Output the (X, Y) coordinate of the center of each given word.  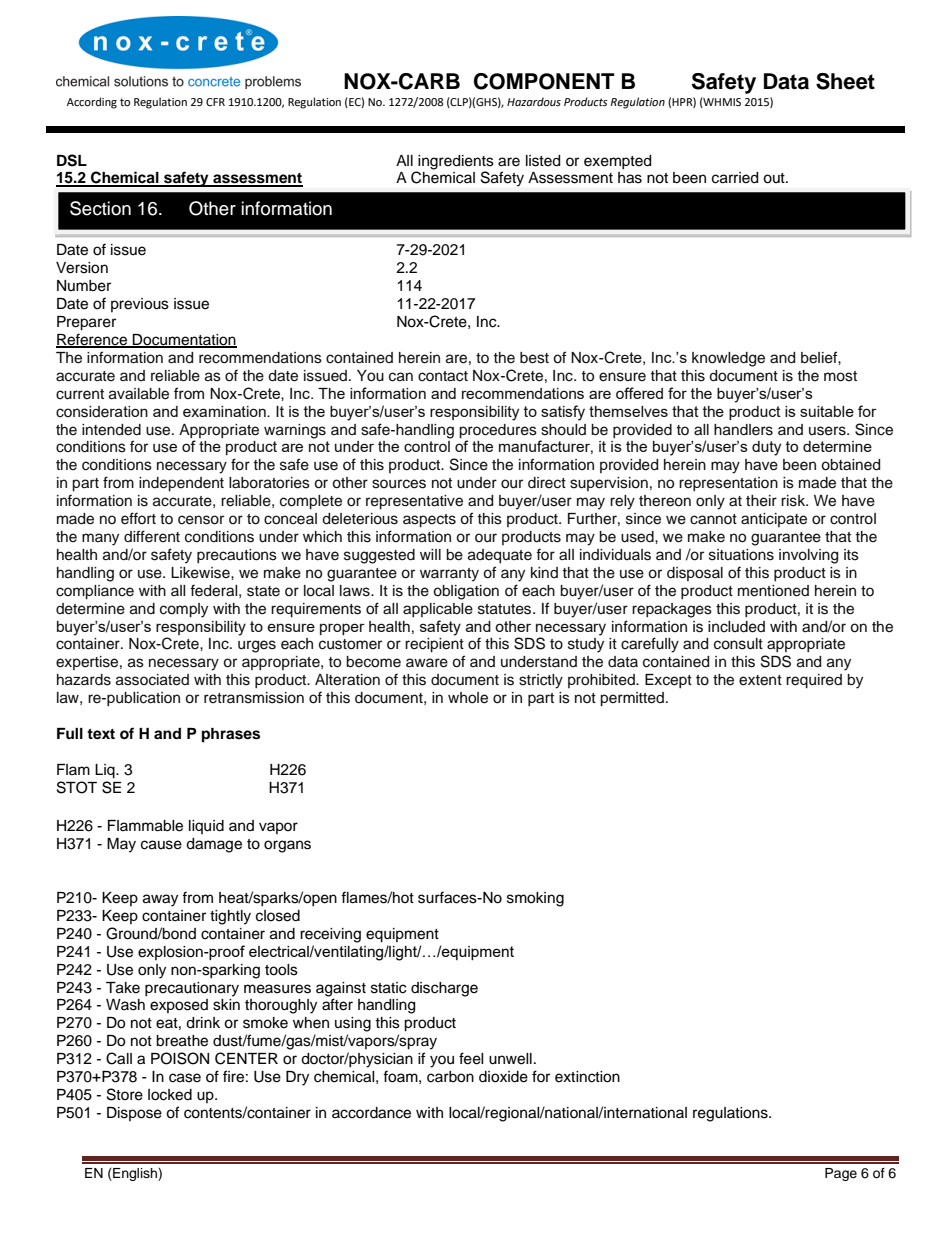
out (775, 178)
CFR (215, 102)
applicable (438, 610)
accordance (371, 1113)
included (736, 627)
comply (184, 610)
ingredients (456, 162)
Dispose (134, 1114)
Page (841, 1174)
